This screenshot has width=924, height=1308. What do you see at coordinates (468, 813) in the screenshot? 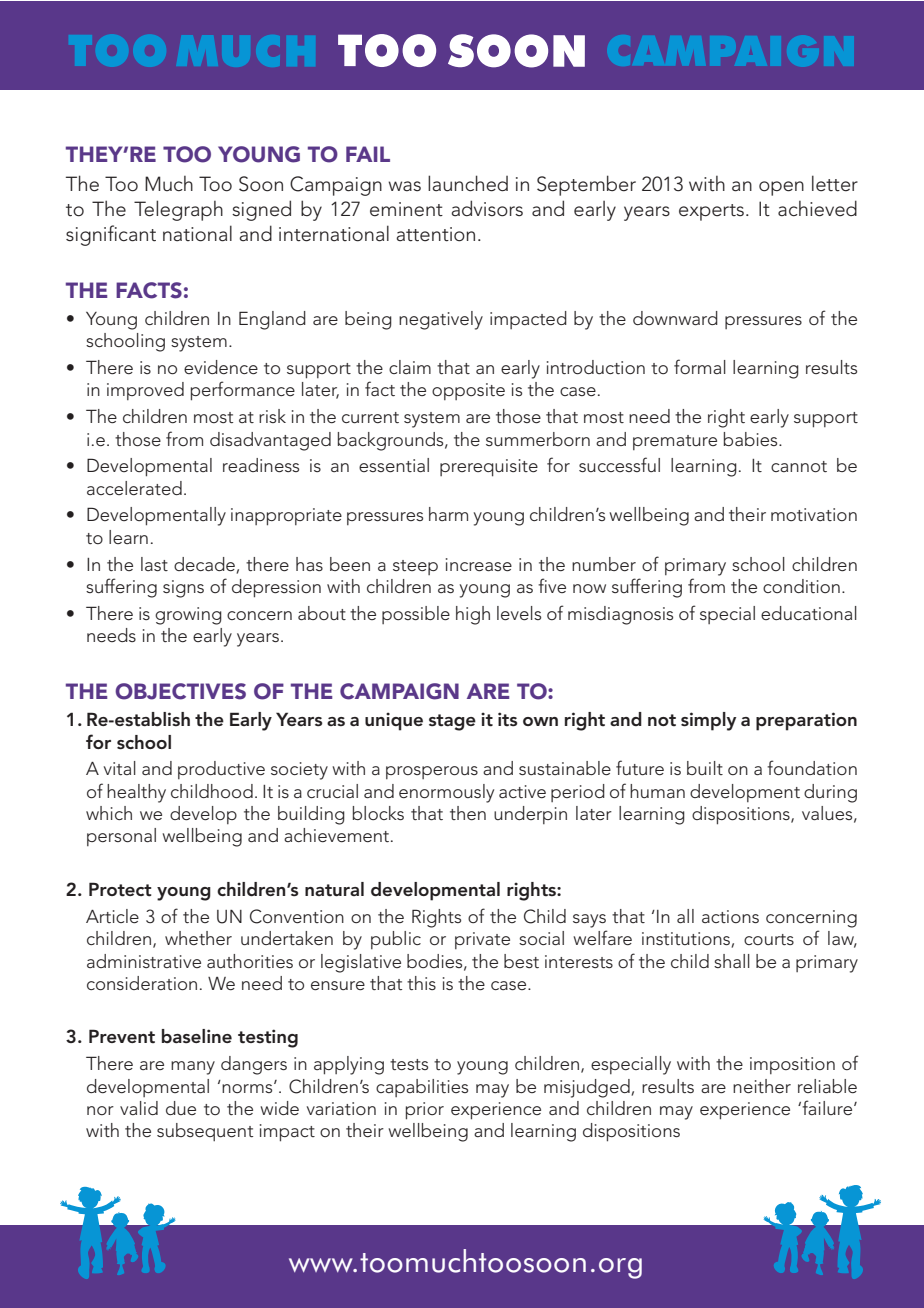
I see `then` at bounding box center [468, 813].
